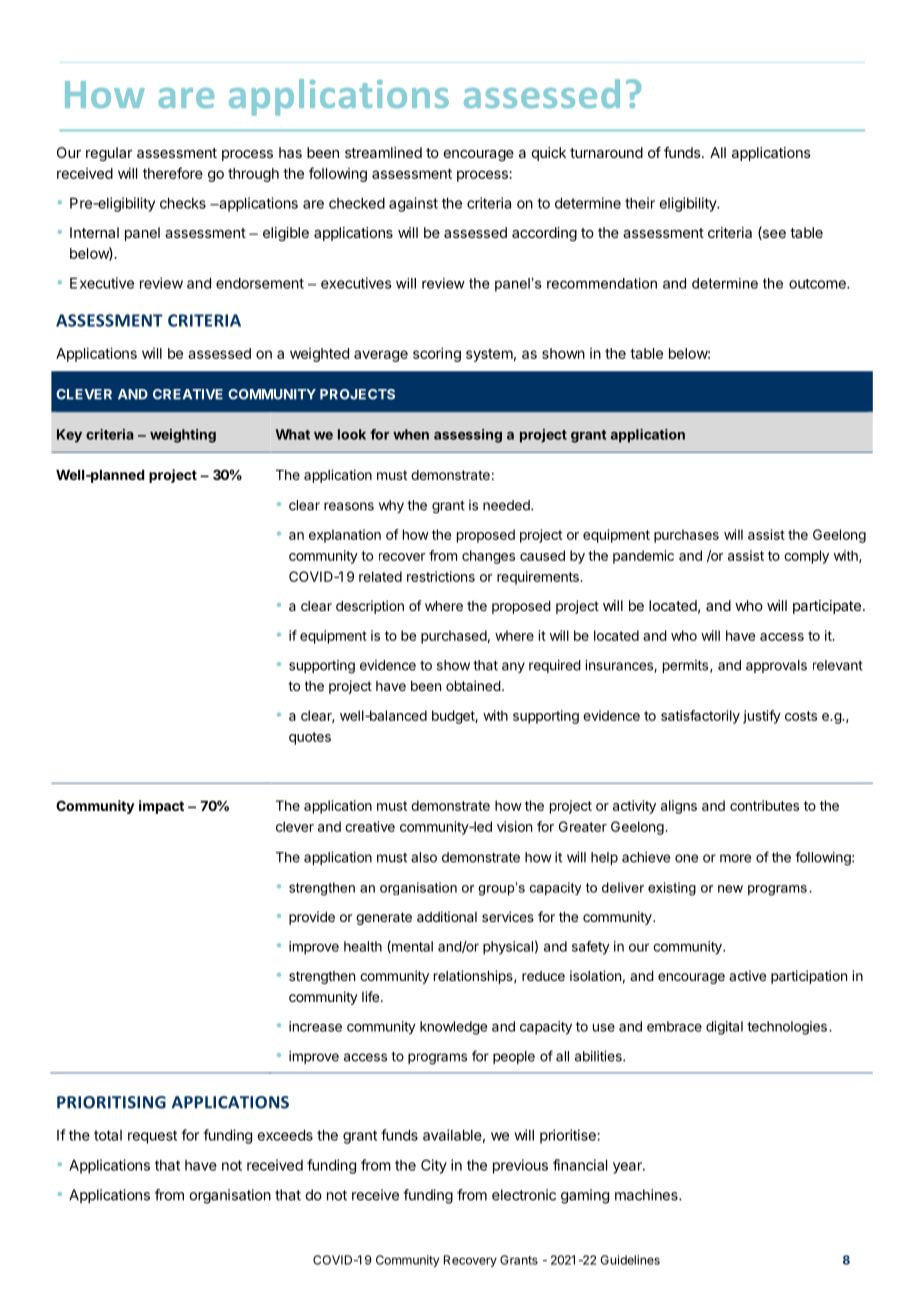 The image size is (924, 1308). Describe the element at coordinates (413, 204) in the screenshot. I see `against` at that location.
